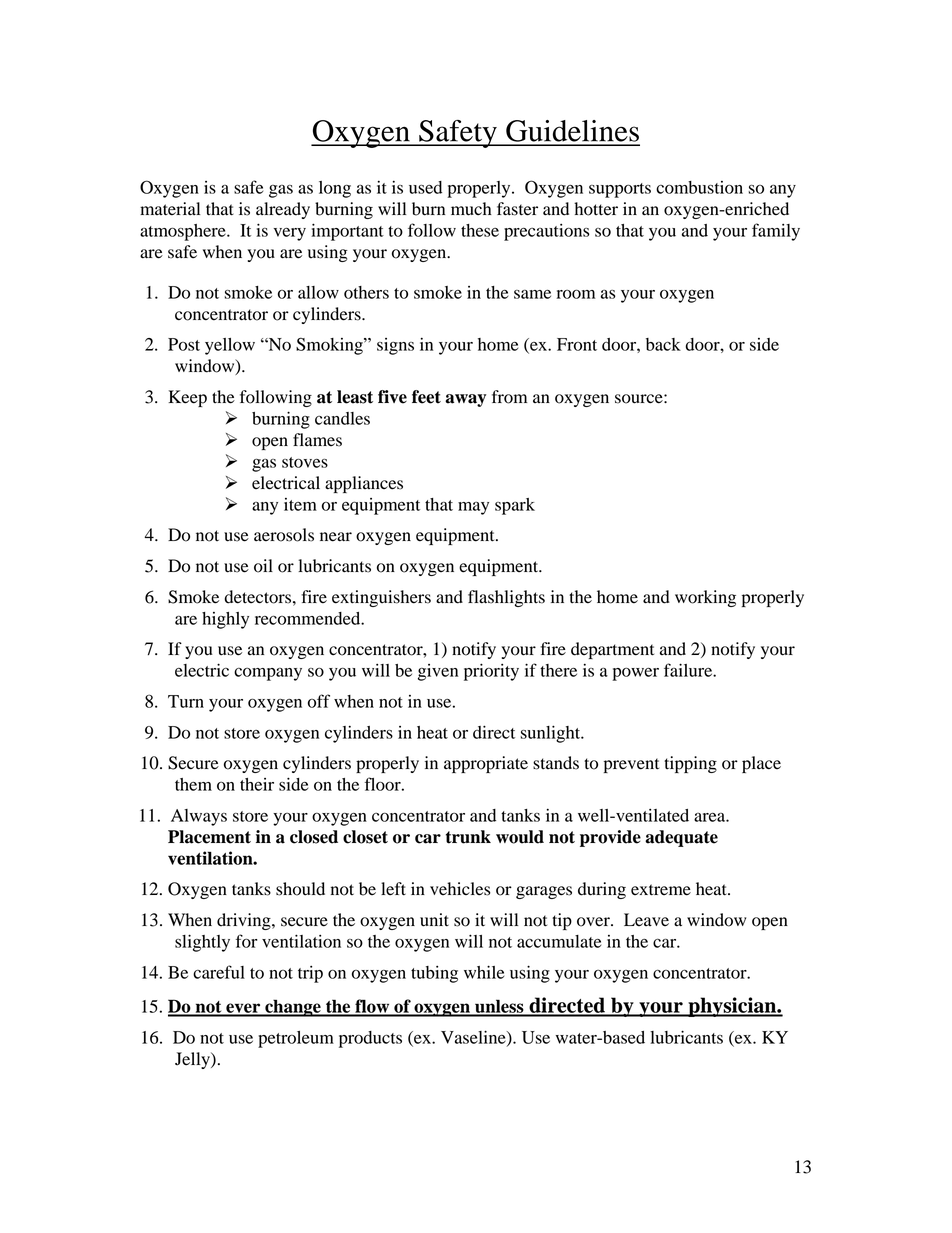 The height and width of the screenshot is (1233, 952). What do you see at coordinates (699, 187) in the screenshot?
I see `combustion` at bounding box center [699, 187].
